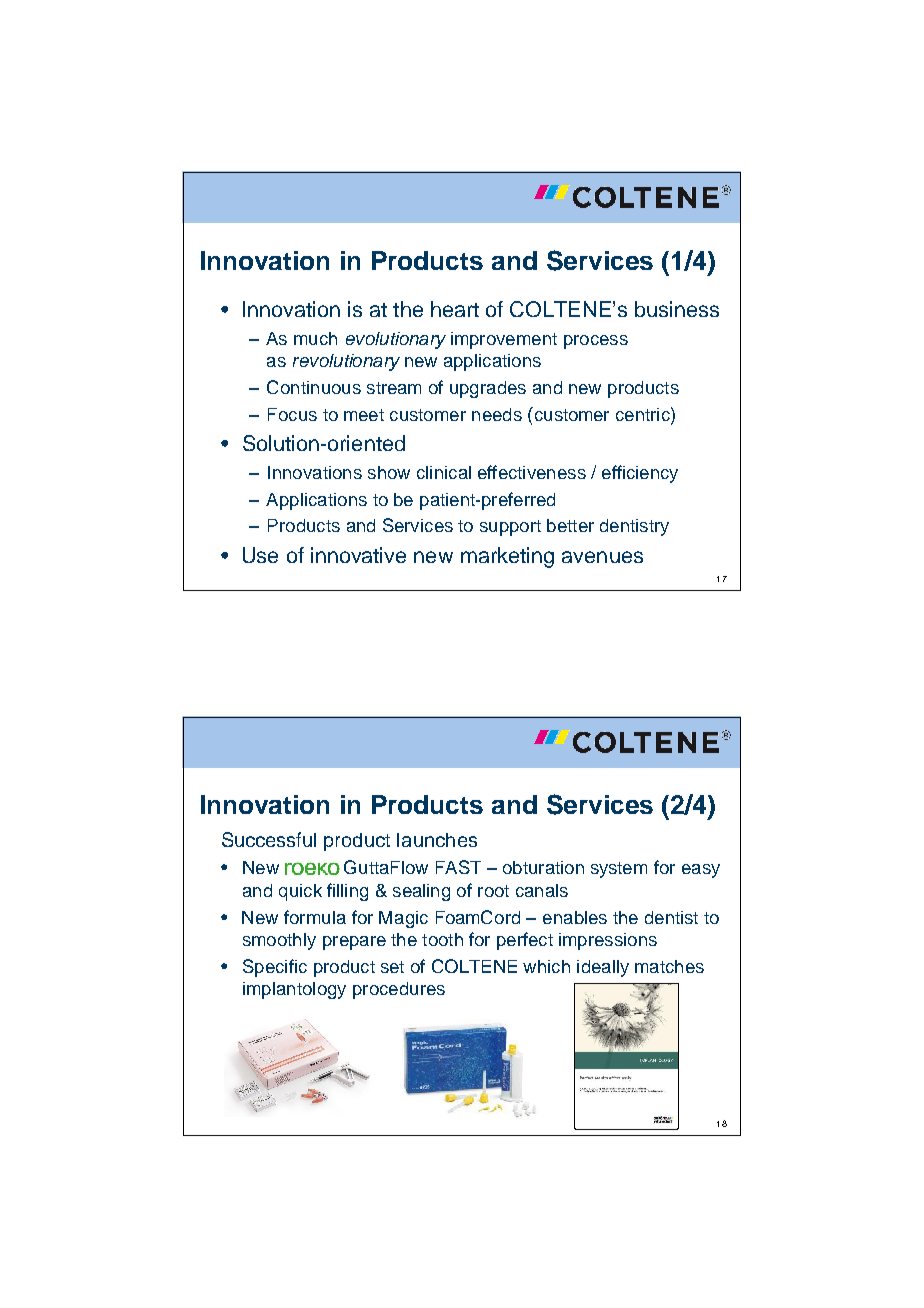 This page has width=924, height=1308. I want to click on system, so click(619, 870).
